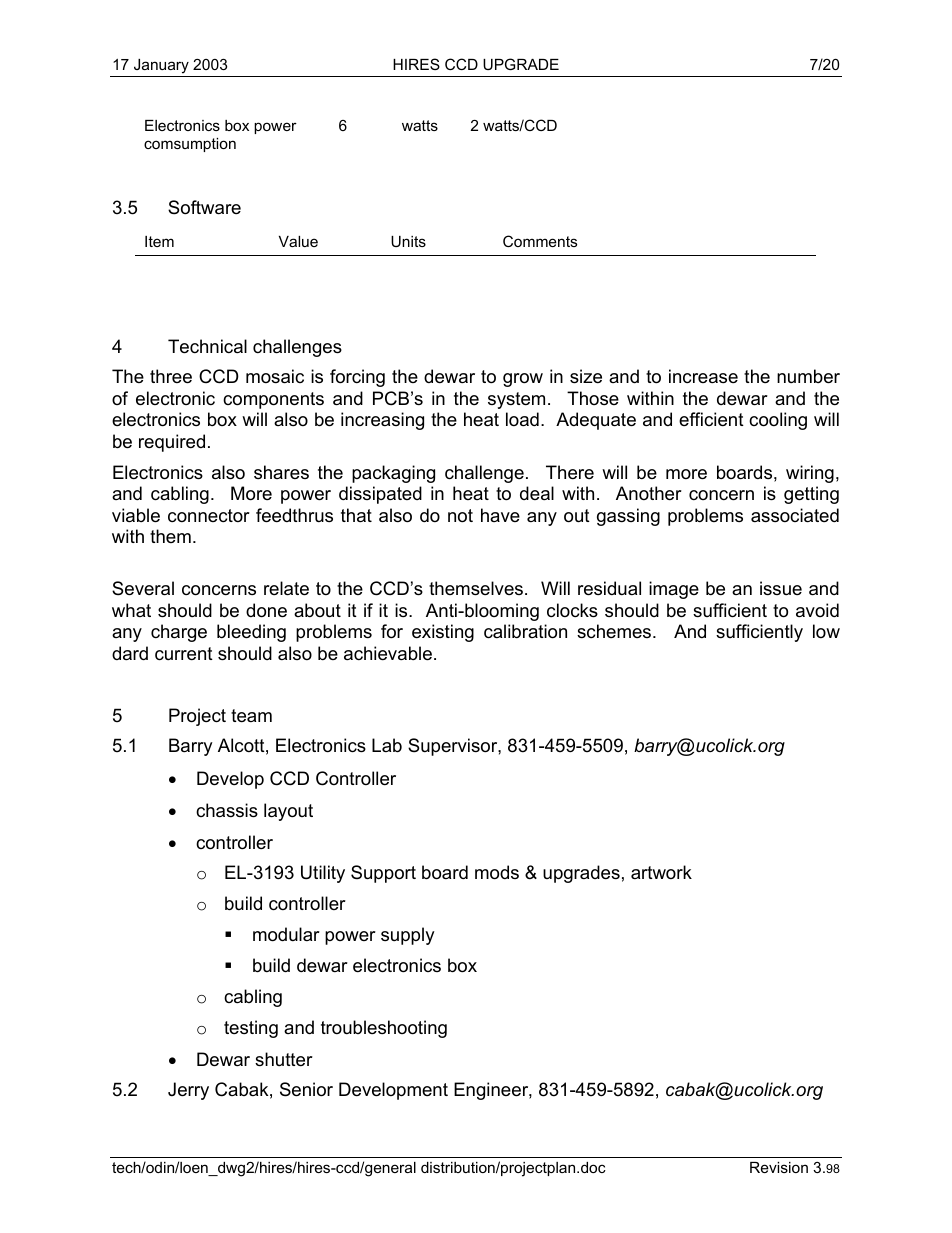 This document has width=952, height=1233. I want to click on artwork, so click(661, 872).
